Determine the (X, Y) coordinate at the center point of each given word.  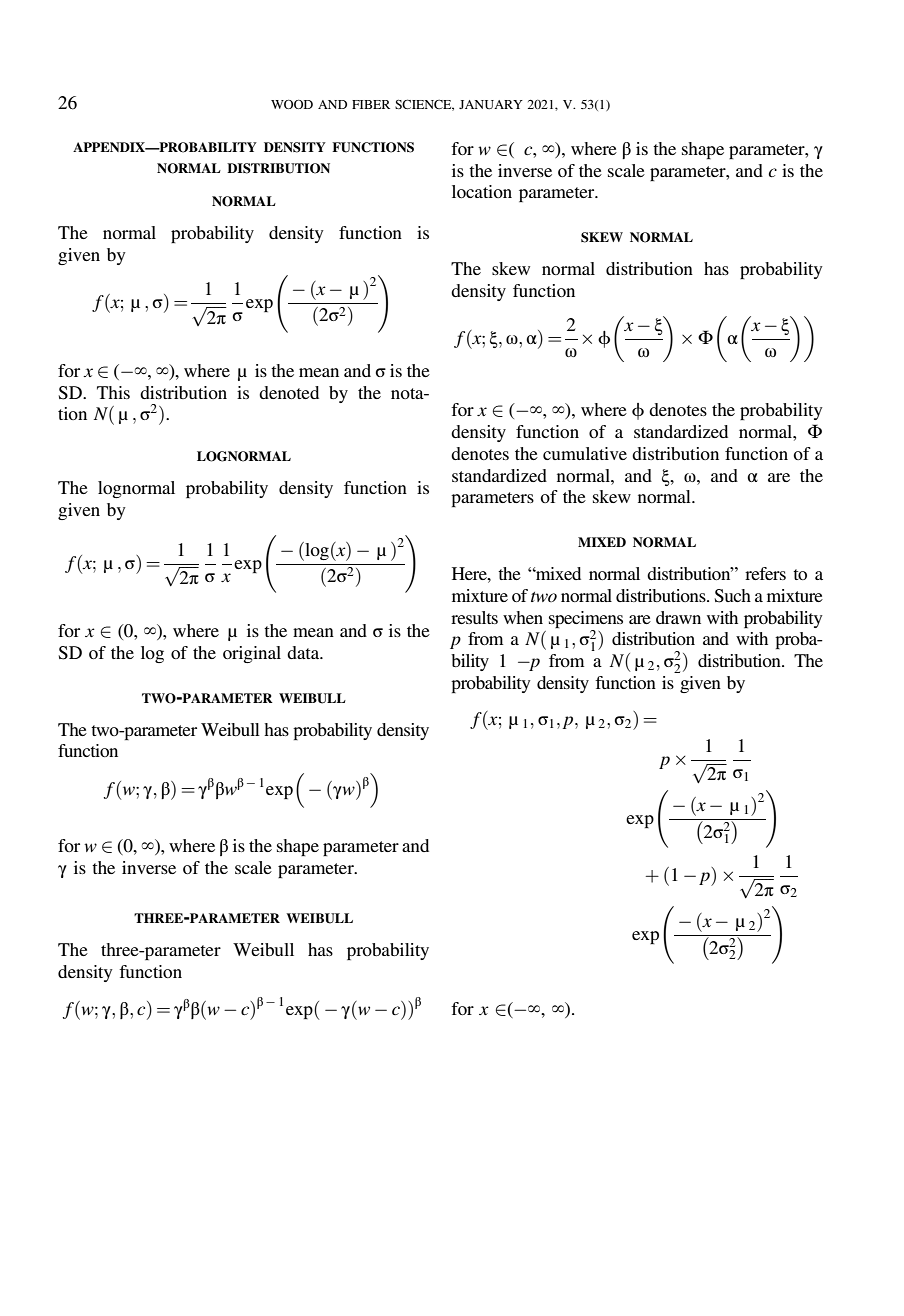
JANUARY (491, 104)
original (252, 654)
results (474, 617)
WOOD (292, 104)
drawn (678, 617)
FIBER (371, 104)
